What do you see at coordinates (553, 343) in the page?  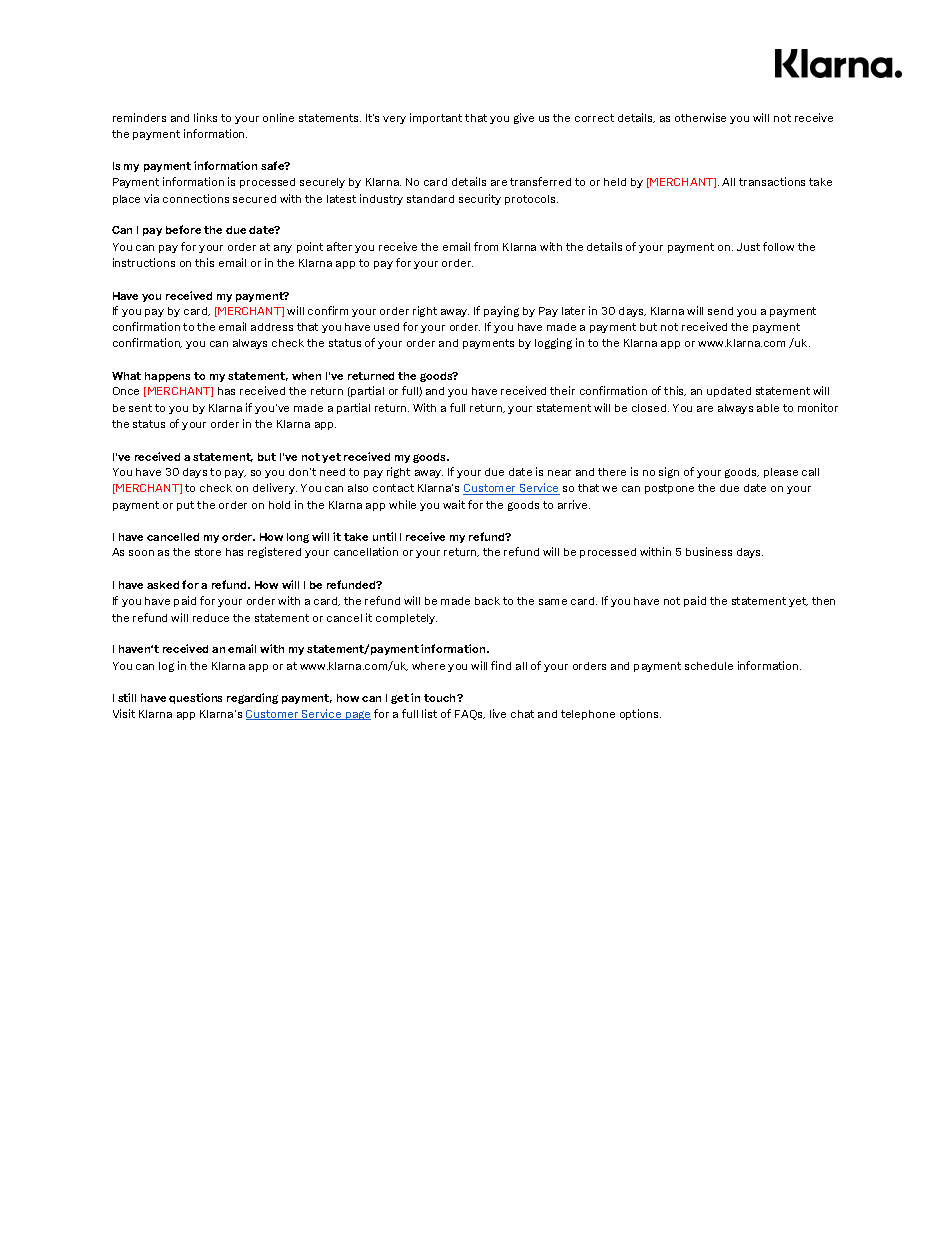 I see `logging` at bounding box center [553, 343].
